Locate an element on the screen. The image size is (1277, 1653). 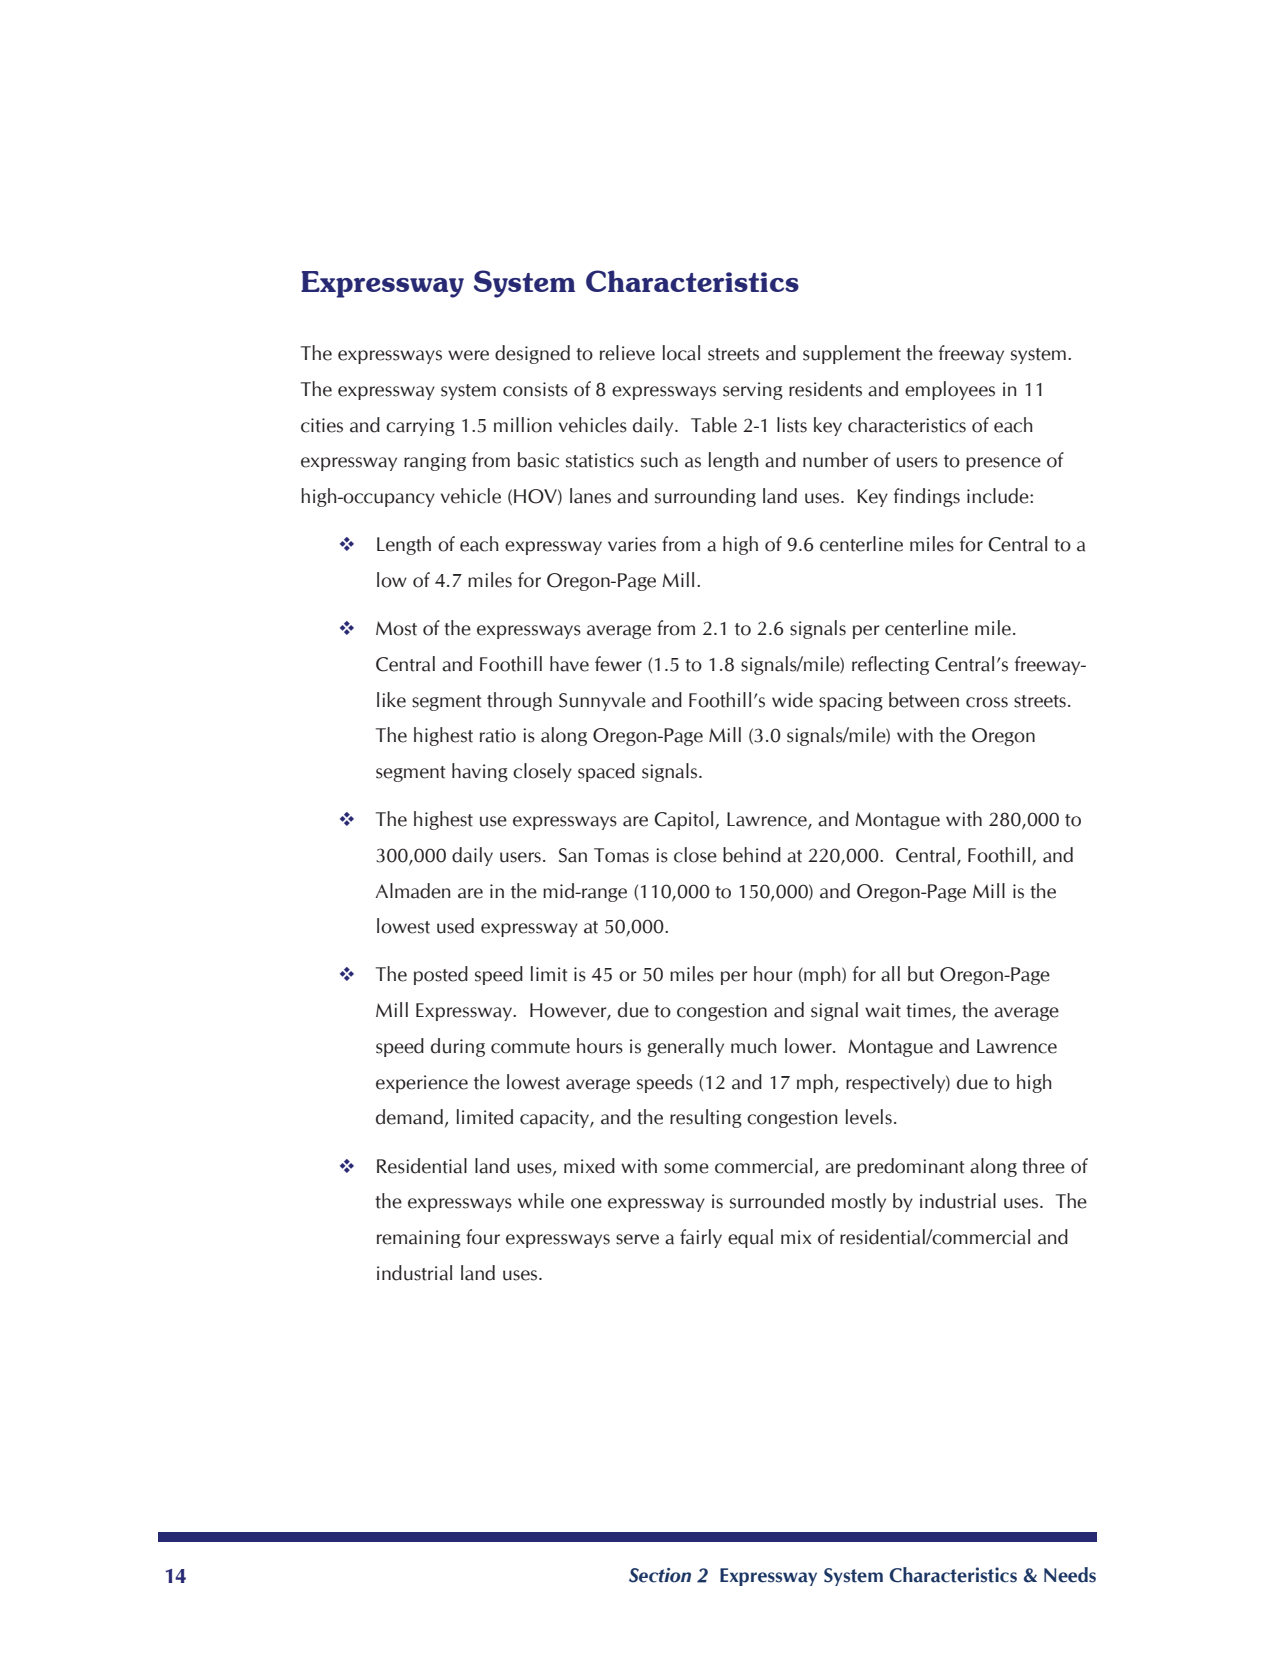
fewer is located at coordinates (618, 664).
